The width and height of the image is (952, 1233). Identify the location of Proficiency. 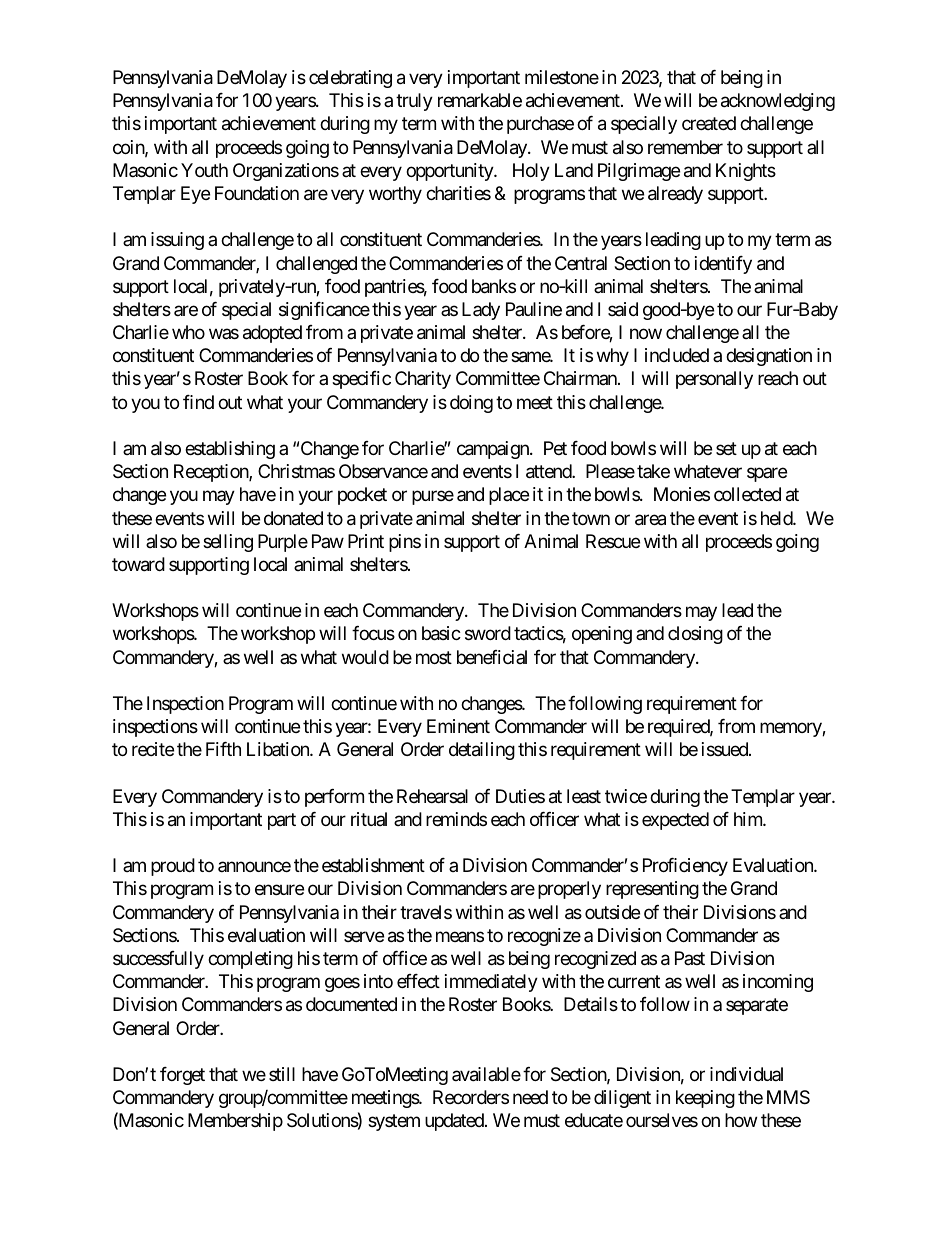
(685, 867).
